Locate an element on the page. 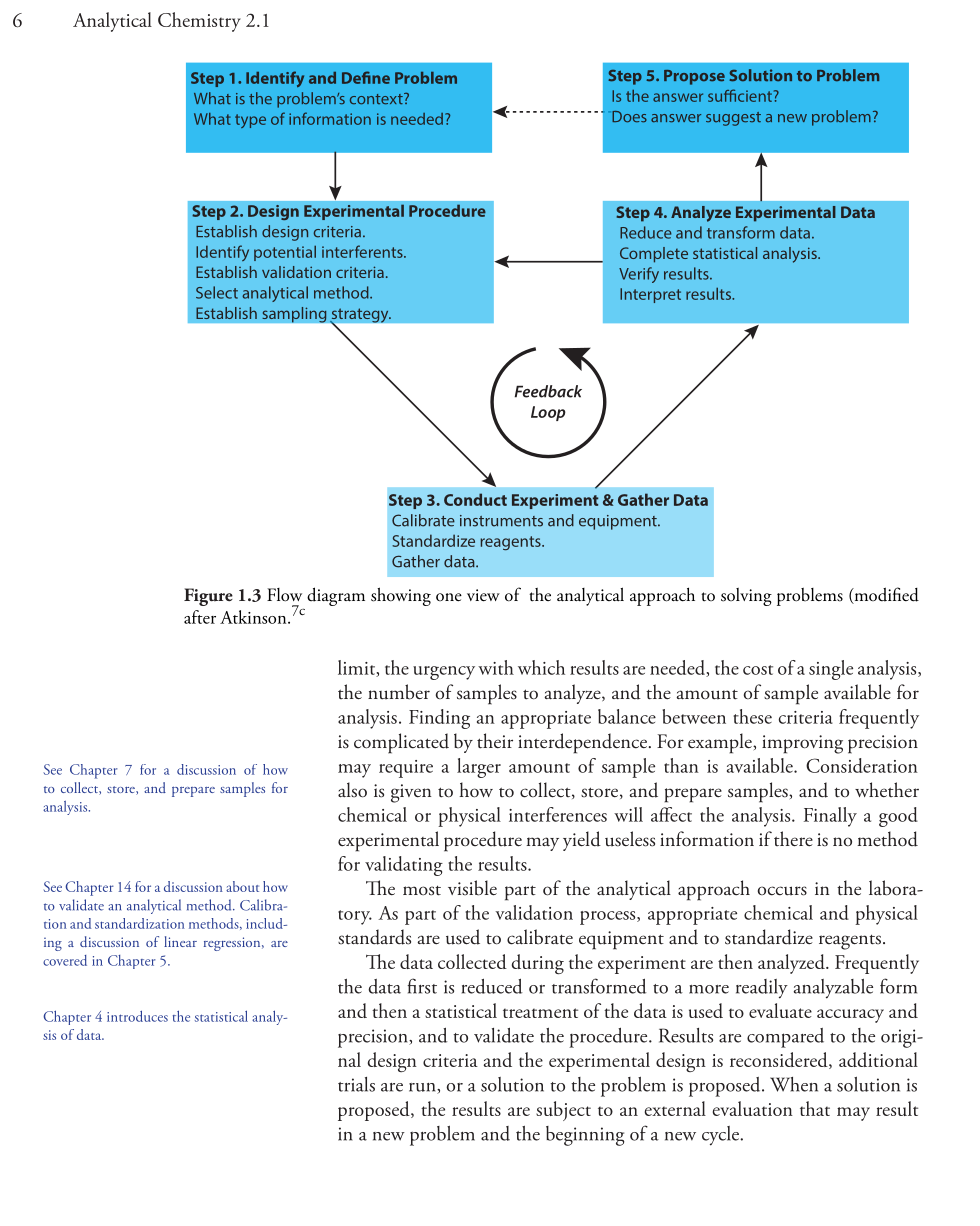 Image resolution: width=980 pixels, height=1226 pixels. view is located at coordinates (483, 595).
